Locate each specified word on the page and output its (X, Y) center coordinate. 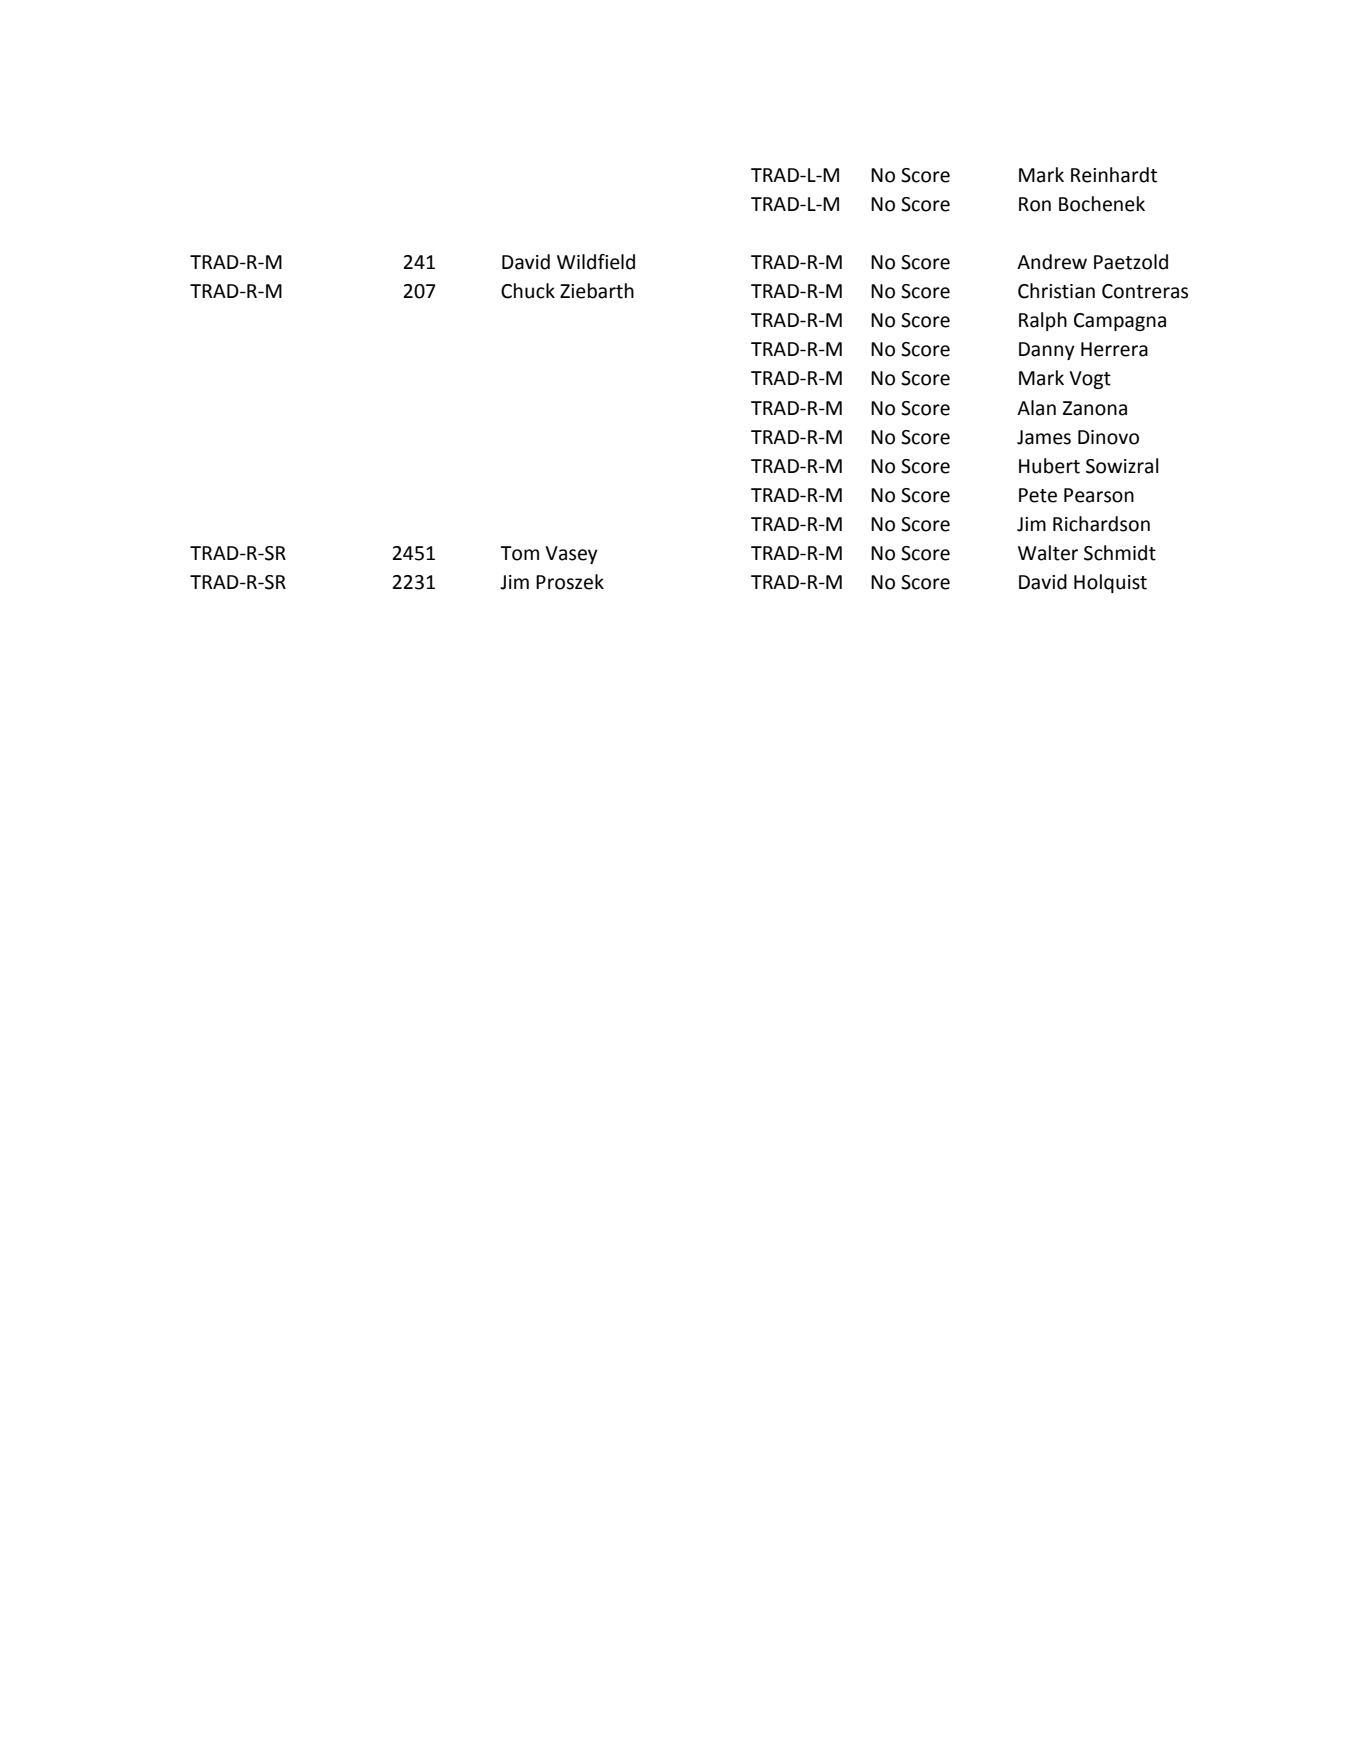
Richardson (1101, 524)
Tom (519, 553)
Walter (1048, 553)
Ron (1035, 204)
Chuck (528, 291)
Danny (1047, 351)
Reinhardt (1114, 175)
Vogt (1090, 380)
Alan (1036, 408)
